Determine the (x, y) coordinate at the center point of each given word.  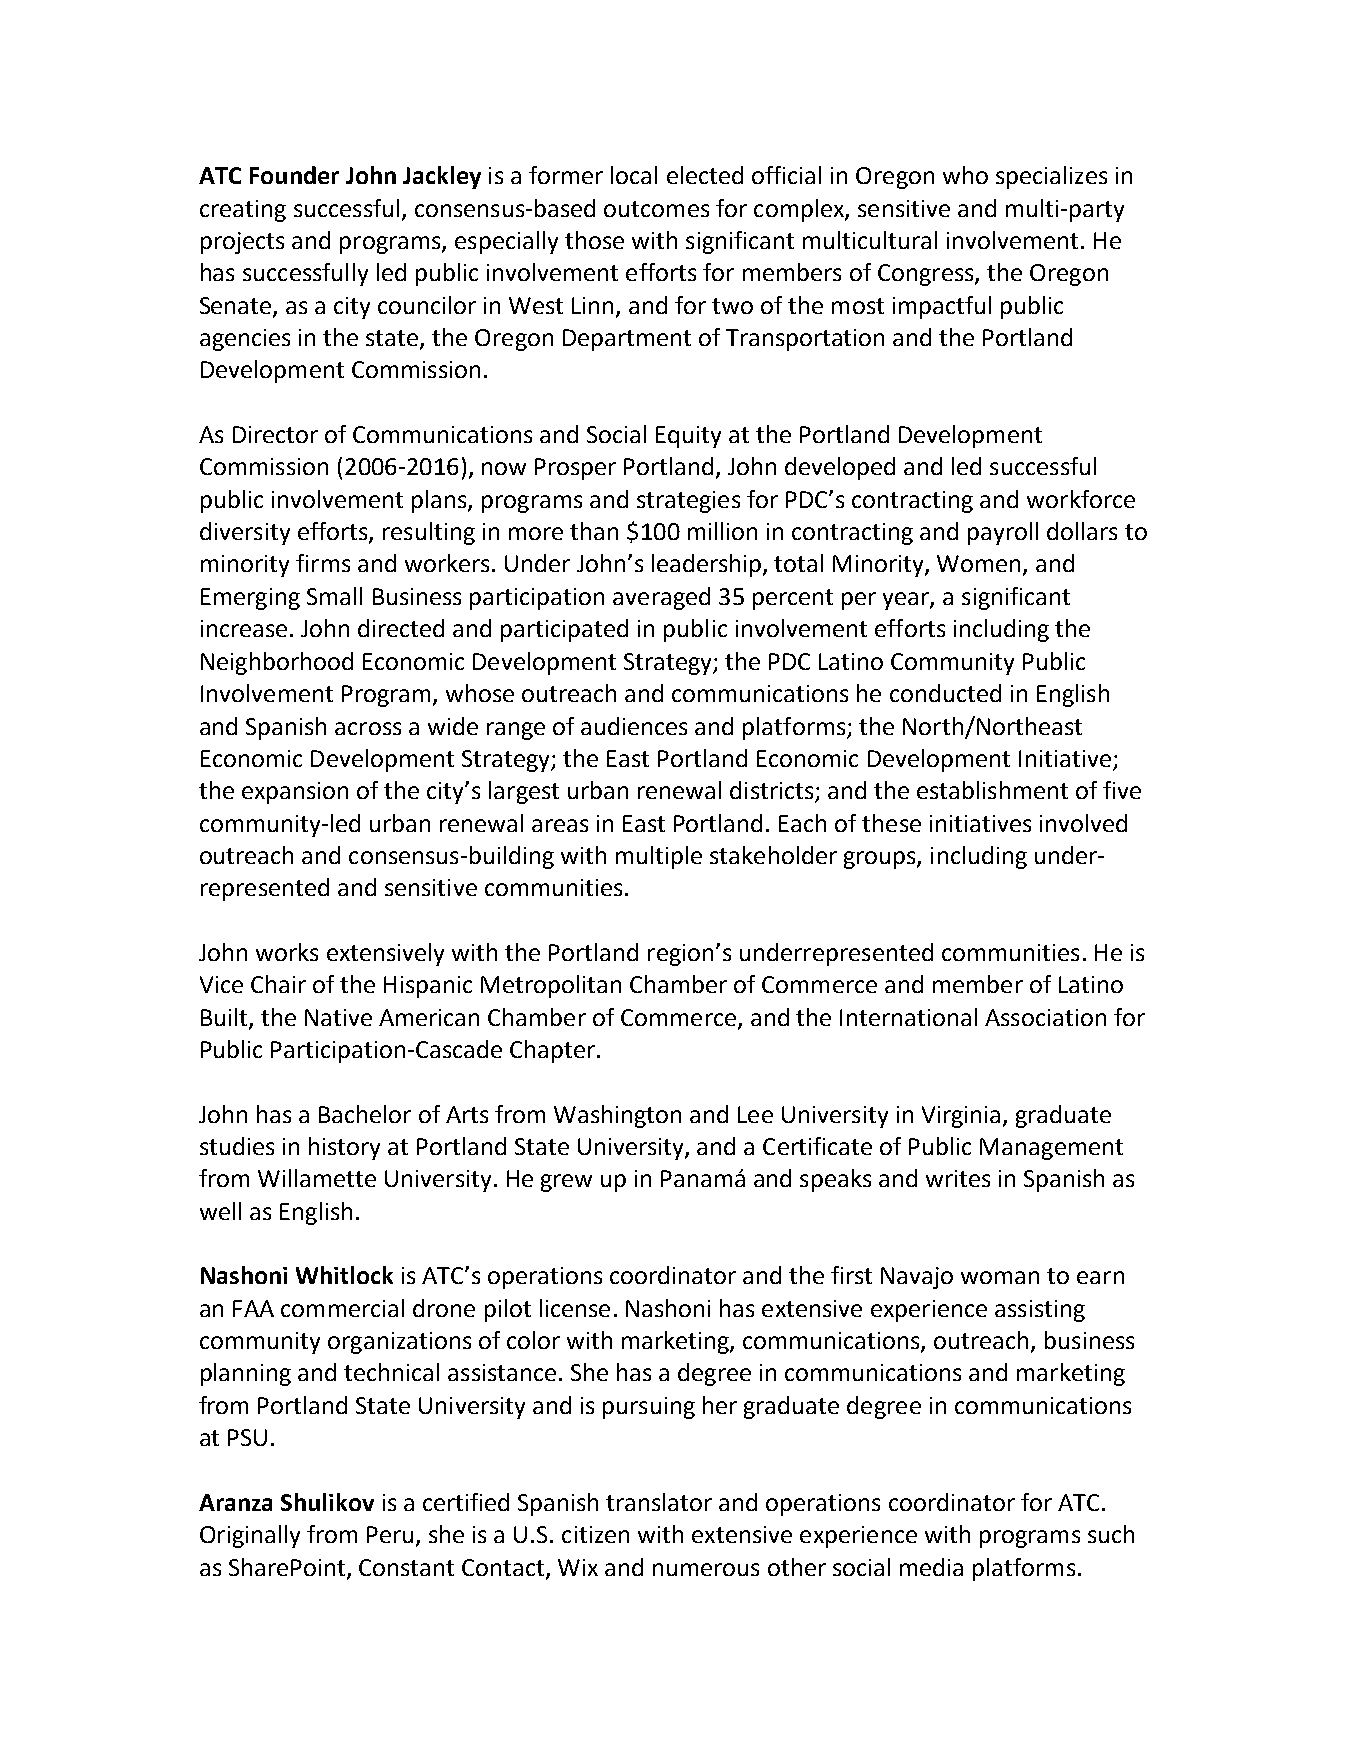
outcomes (656, 209)
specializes (1051, 177)
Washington (617, 1116)
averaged (661, 598)
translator (659, 1502)
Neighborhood (277, 663)
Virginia (961, 1117)
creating (243, 211)
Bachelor (365, 1114)
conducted (945, 693)
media (931, 1567)
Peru (390, 1534)
